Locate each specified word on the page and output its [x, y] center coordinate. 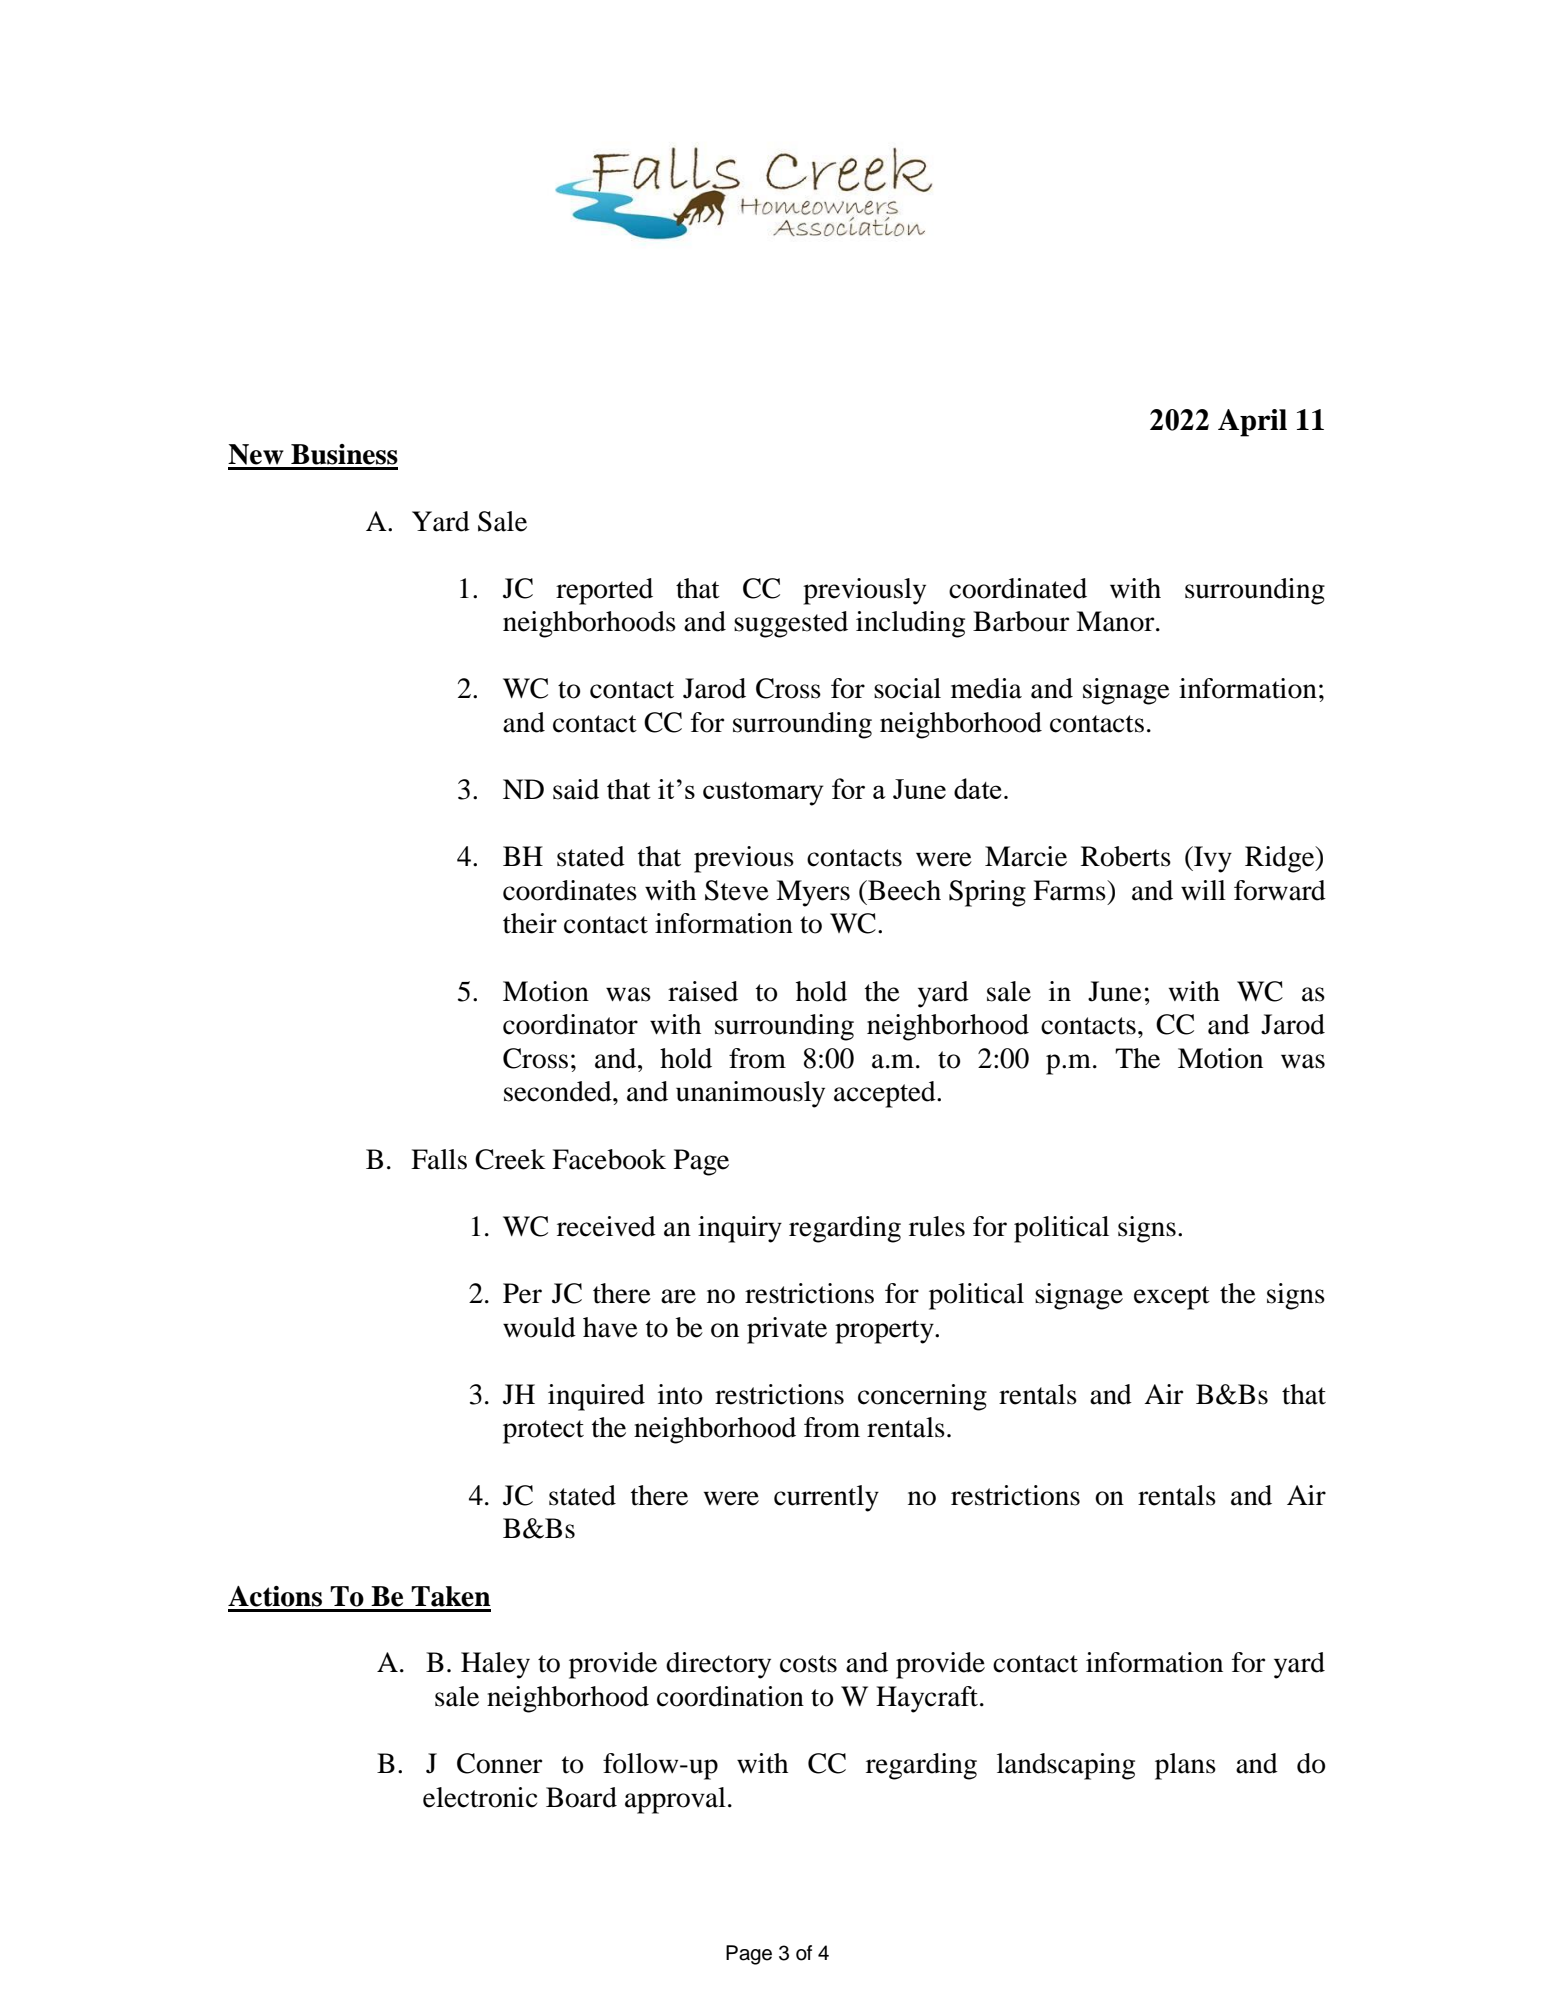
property [885, 1332]
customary [763, 794]
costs [808, 1664]
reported [604, 591]
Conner [499, 1763]
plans [1185, 1766]
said [576, 789]
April [1252, 423]
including [910, 624]
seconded [559, 1091]
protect [543, 1432]
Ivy [1212, 859]
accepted [886, 1094]
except [1172, 1298]
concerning [922, 1397]
